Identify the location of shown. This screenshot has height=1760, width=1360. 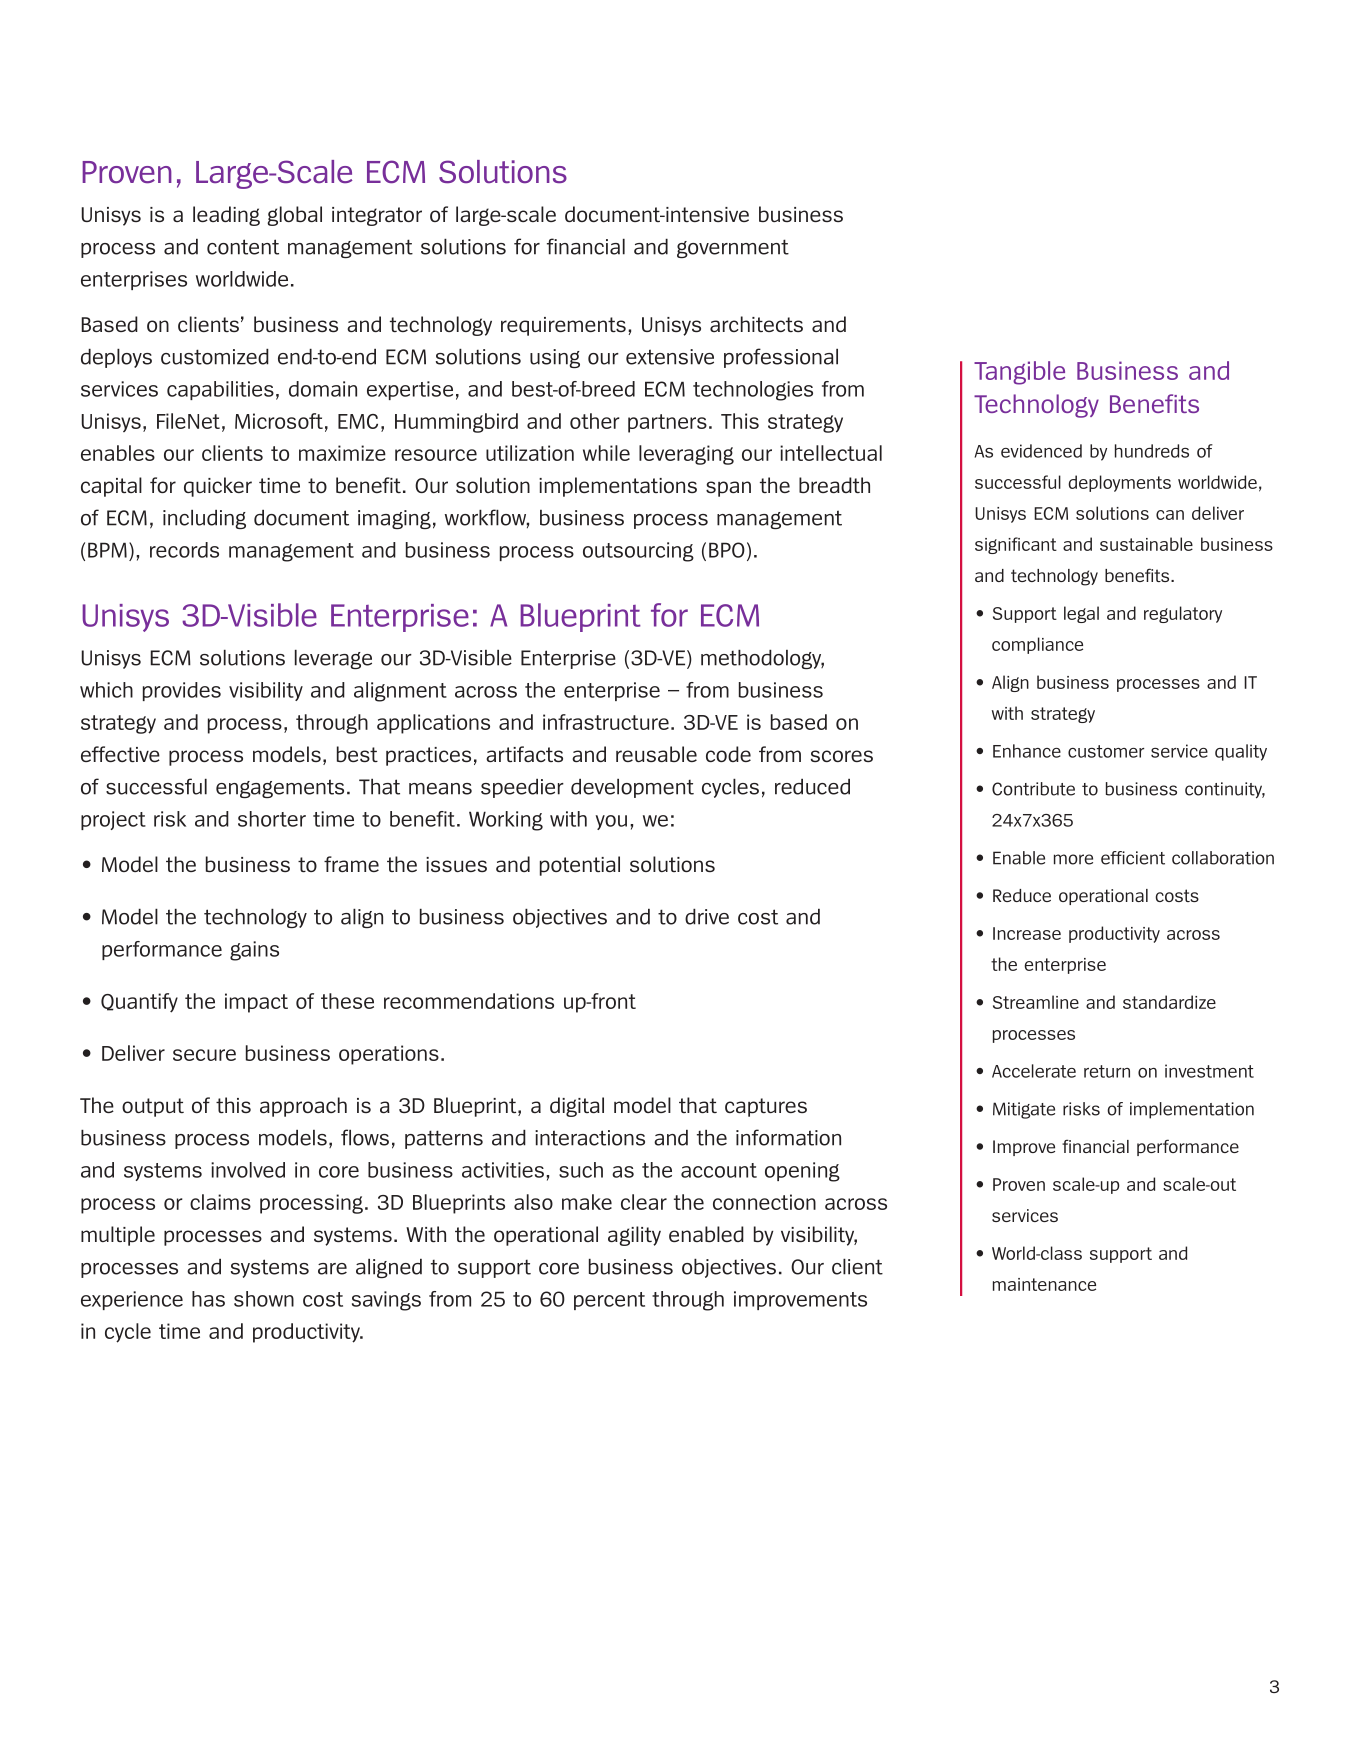
(264, 1299).
